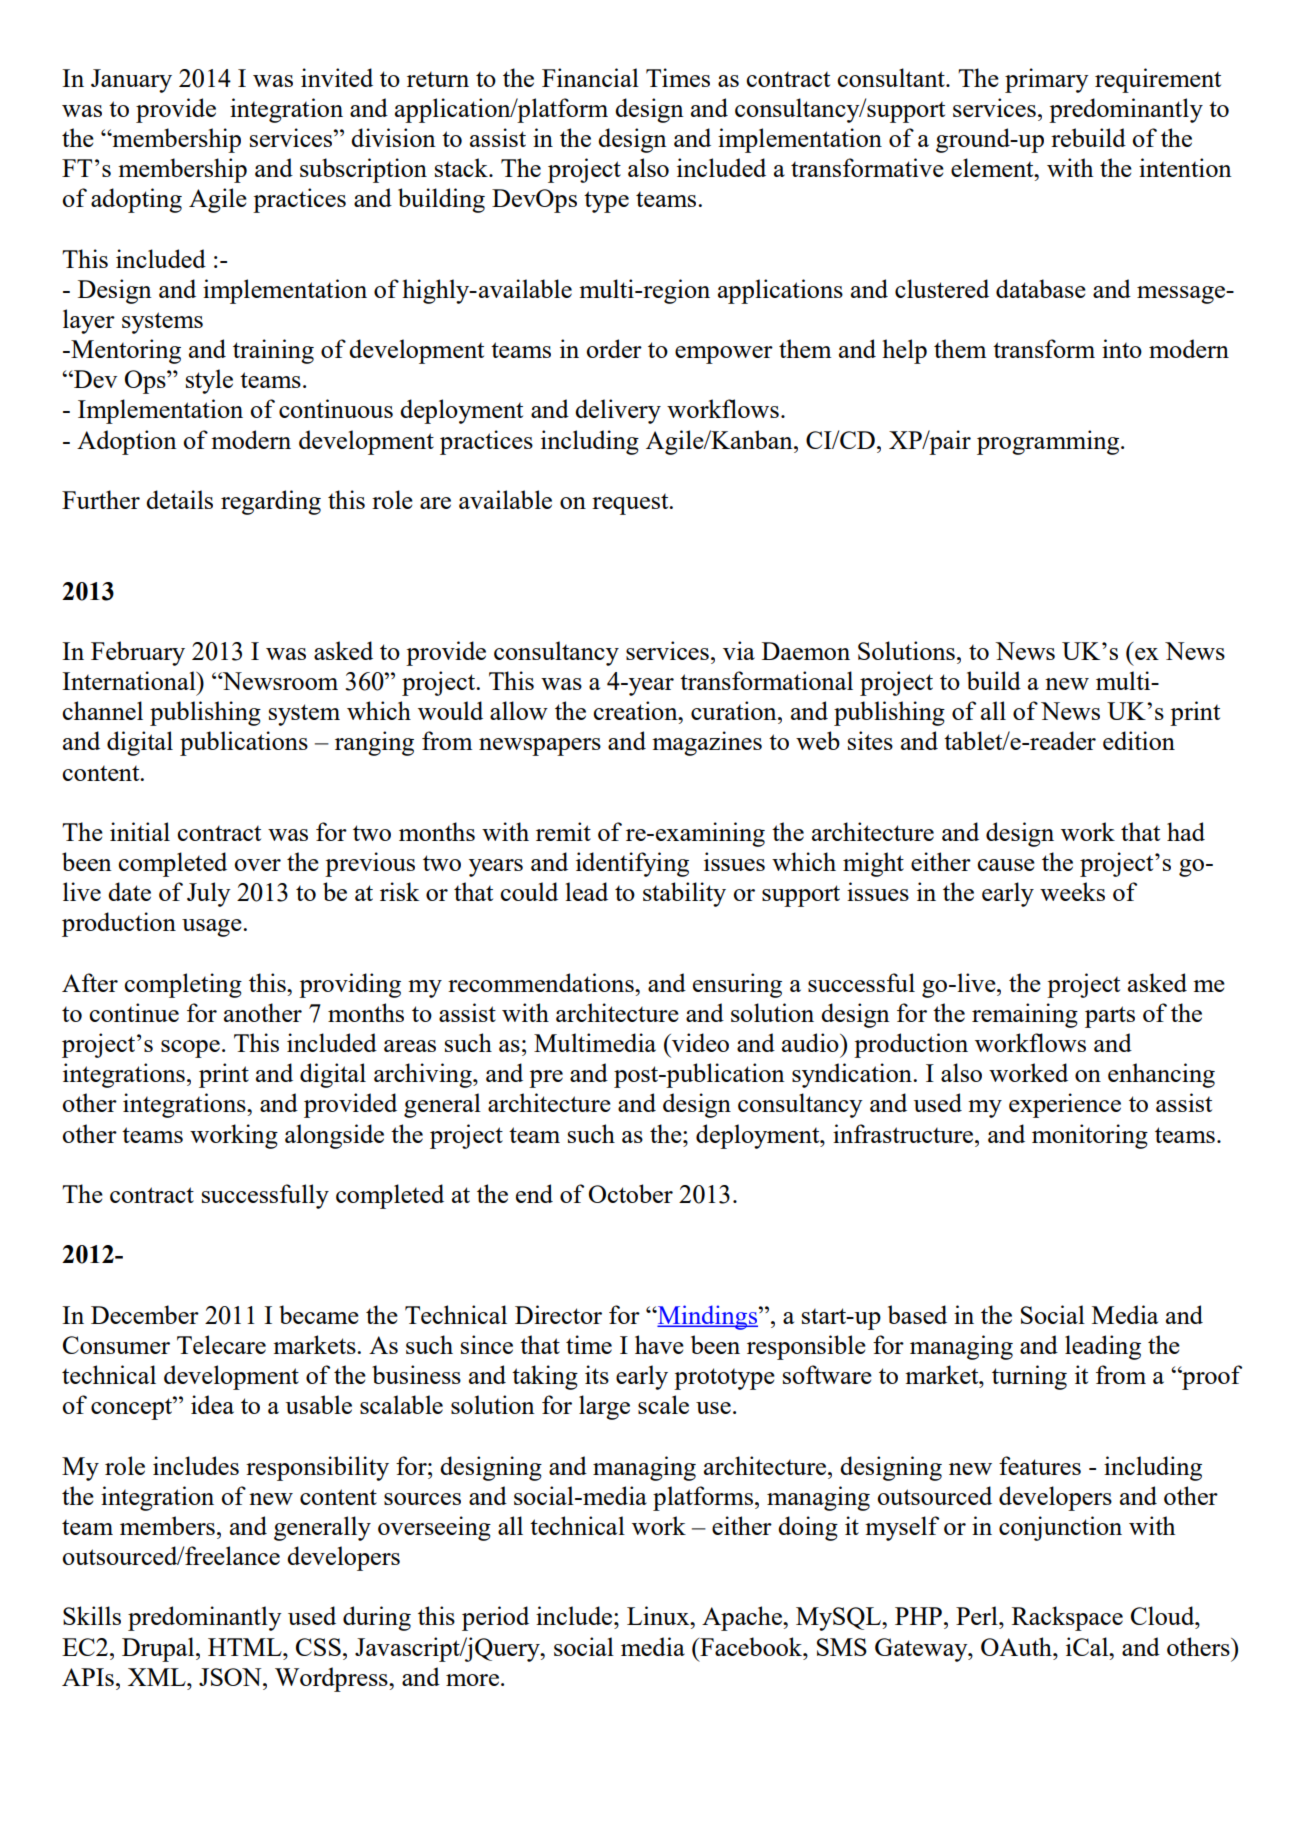 This screenshot has height=1841, width=1301. What do you see at coordinates (1049, 442) in the screenshot?
I see `programming` at bounding box center [1049, 442].
